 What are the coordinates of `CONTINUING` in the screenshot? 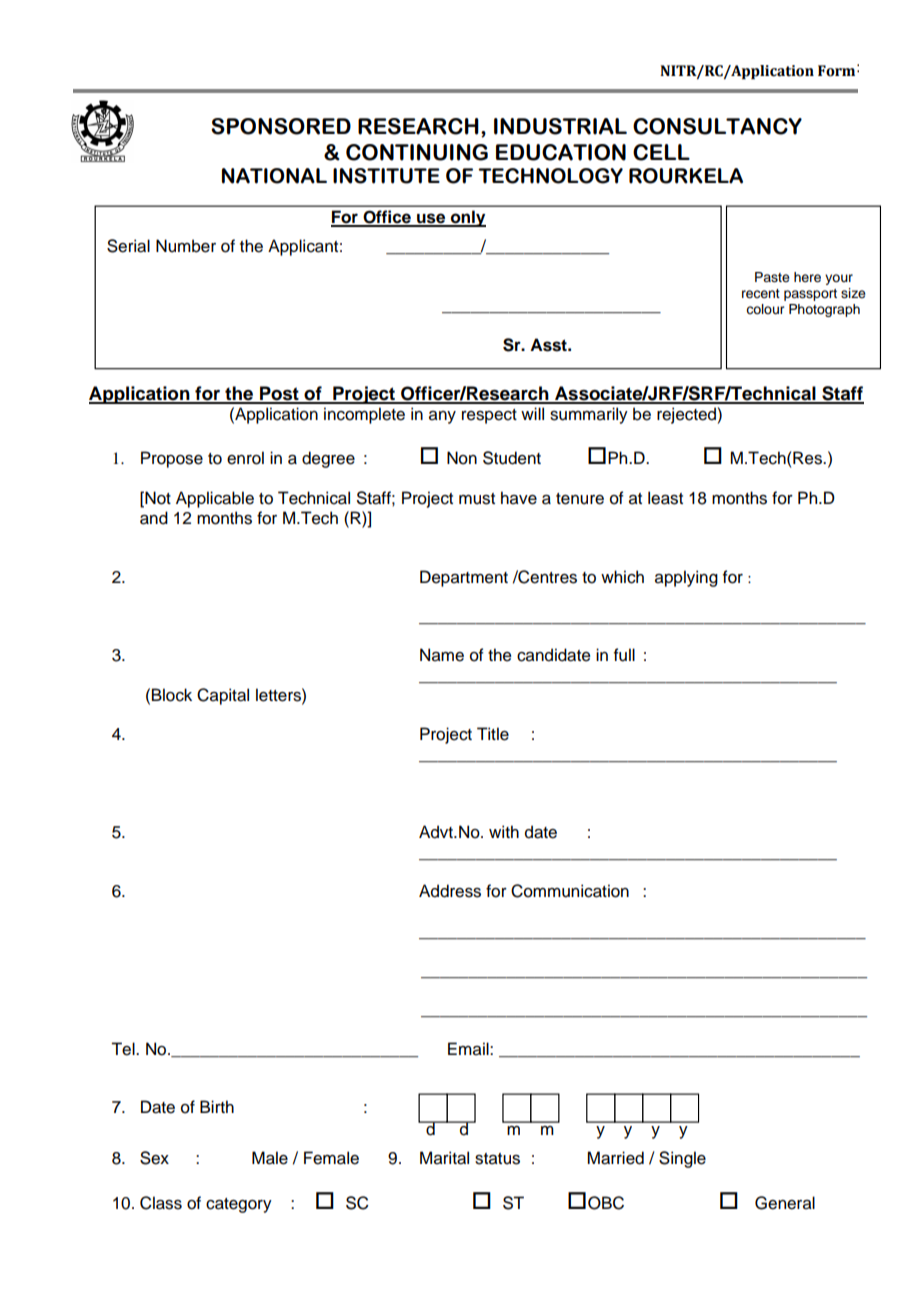 It's located at (417, 152).
